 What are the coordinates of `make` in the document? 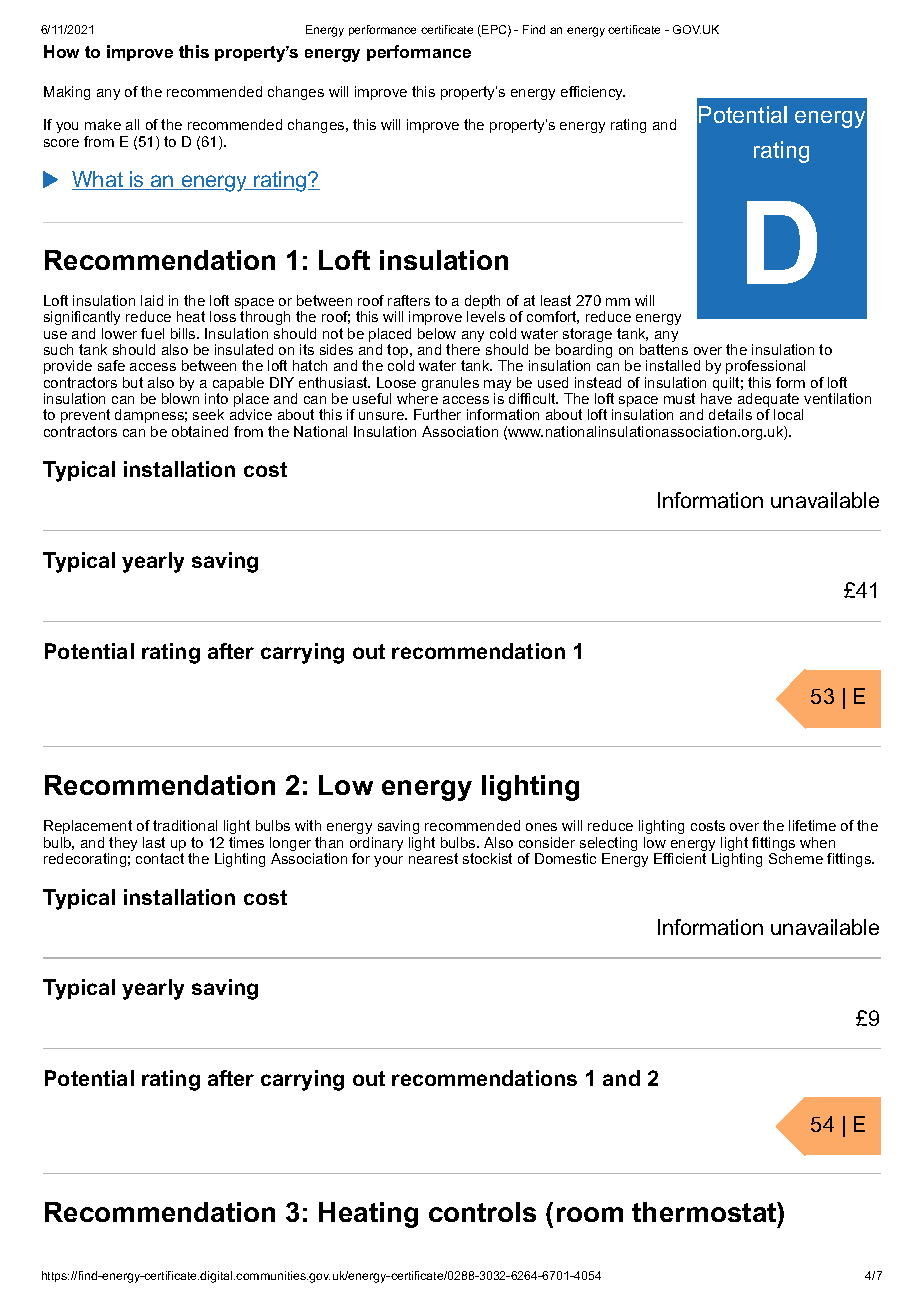 It's located at (103, 124).
